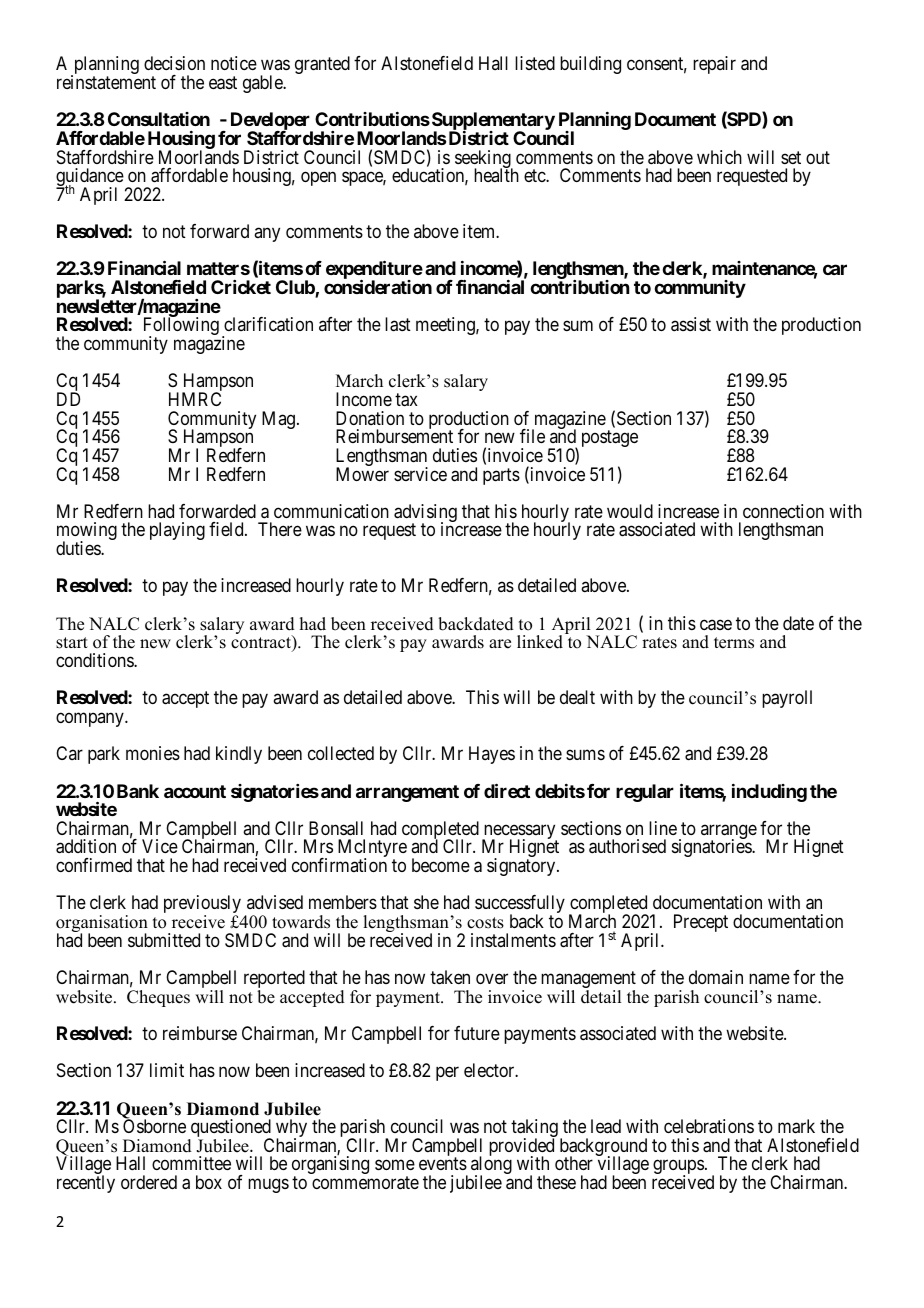  Describe the element at coordinates (191, 1163) in the document. I see `committee` at that location.
